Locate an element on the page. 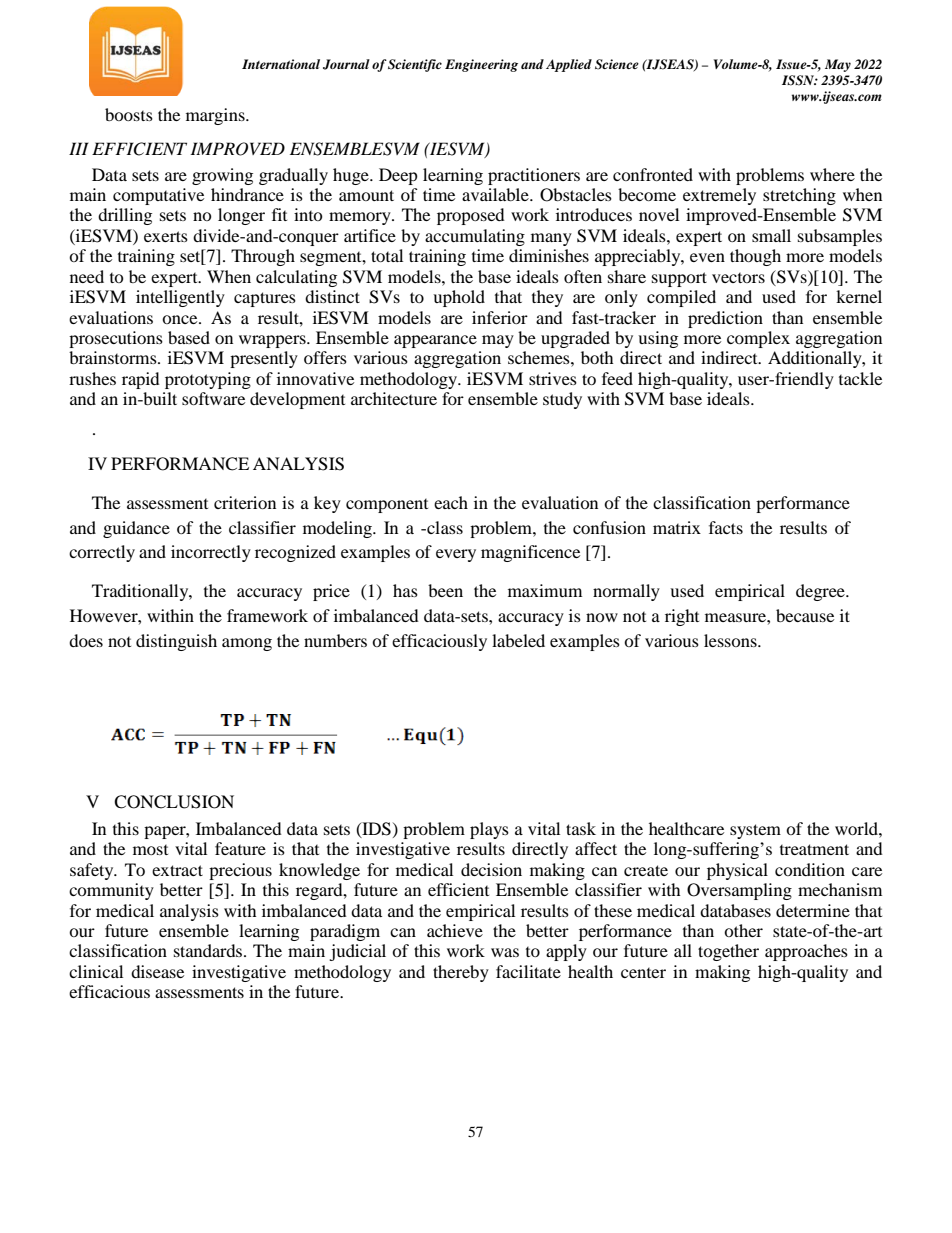 The width and height of the page is (952, 1233). Science is located at coordinates (617, 64).
